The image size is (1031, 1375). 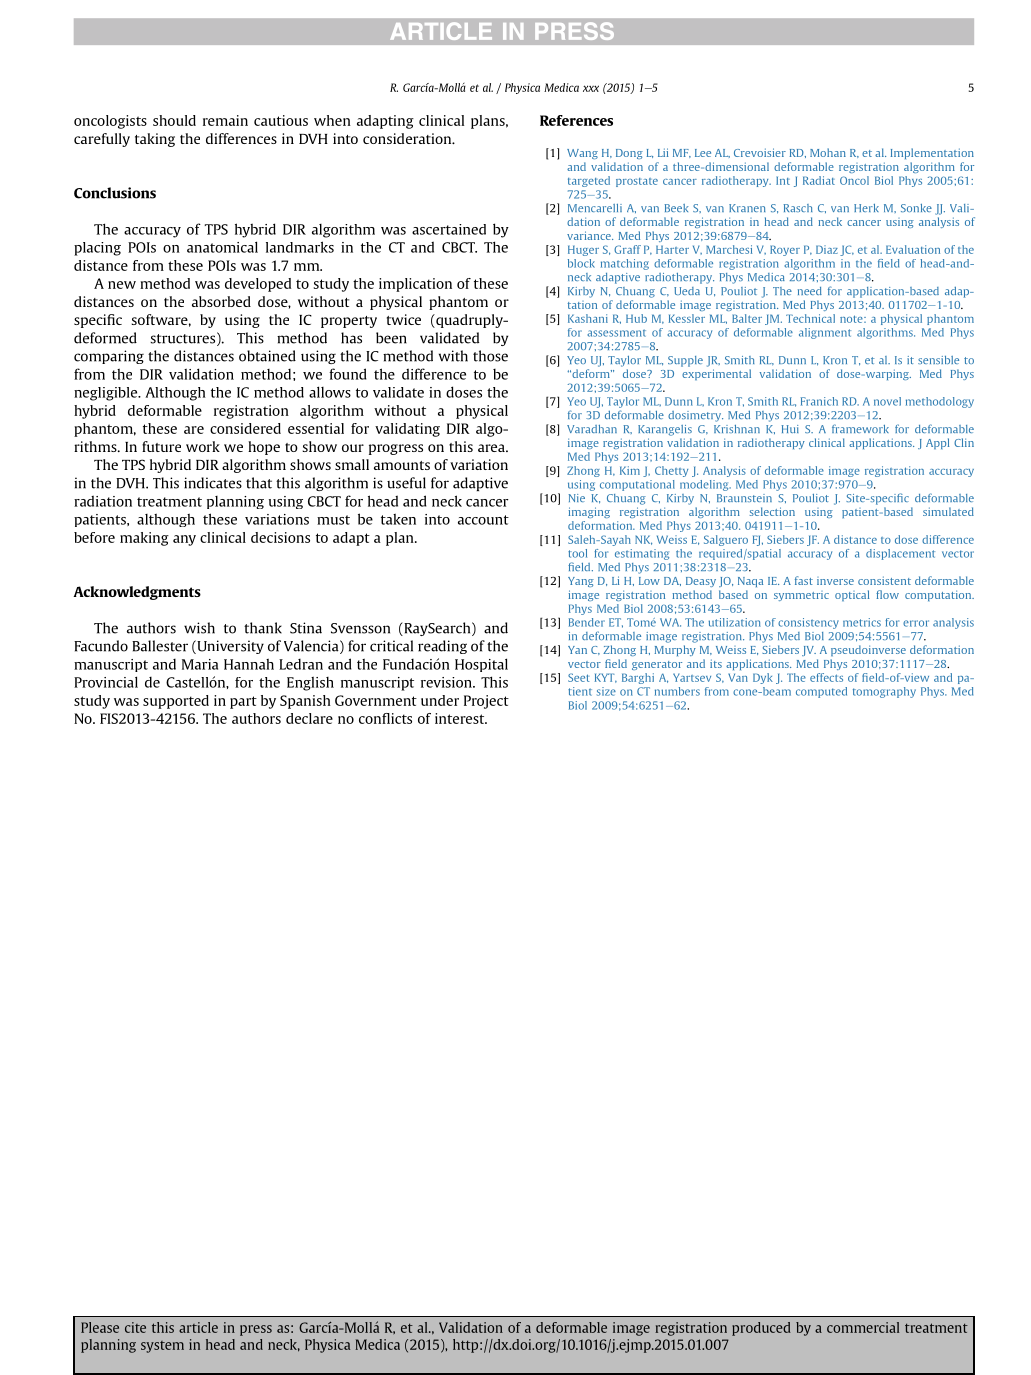 I want to click on should, so click(x=174, y=120).
